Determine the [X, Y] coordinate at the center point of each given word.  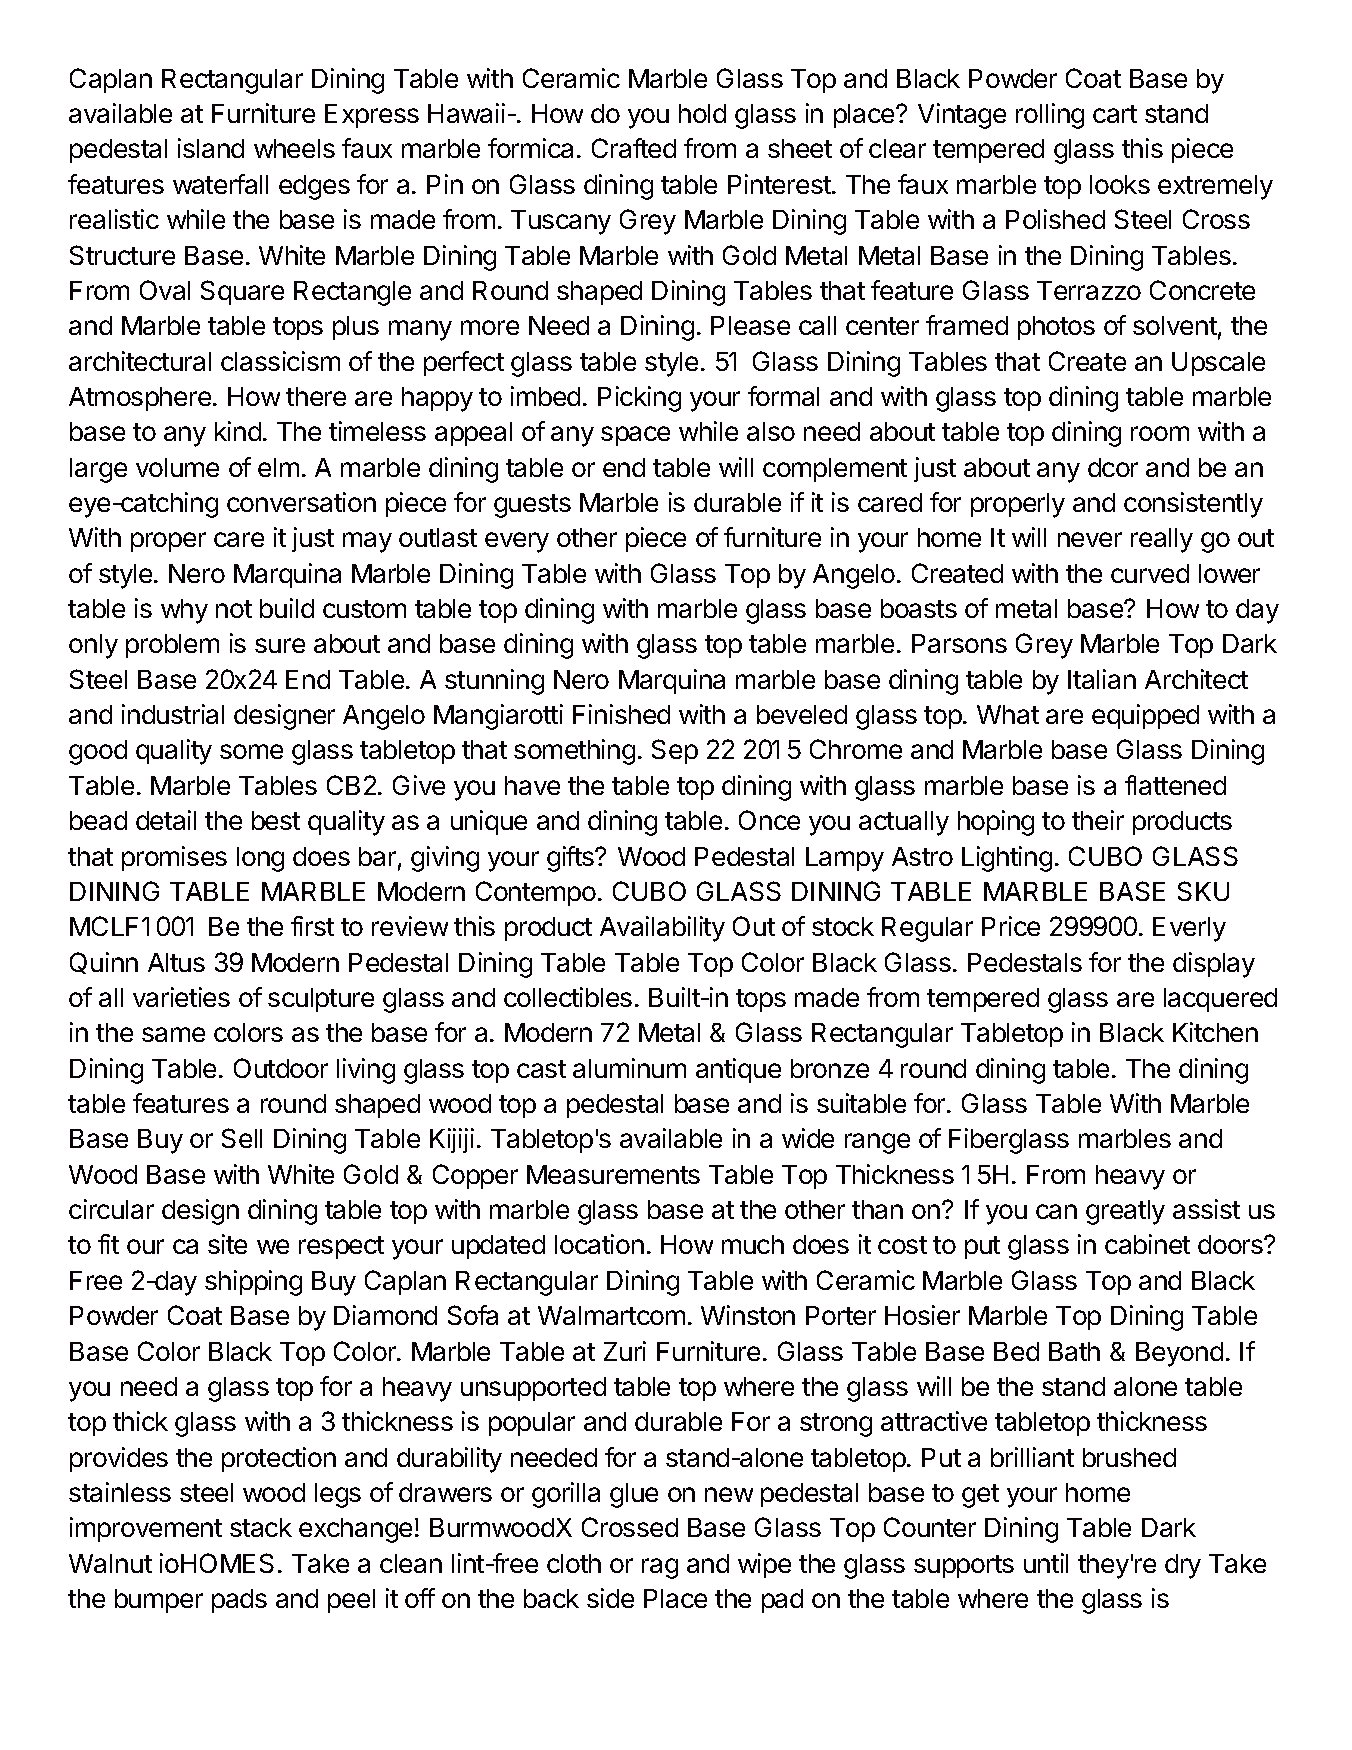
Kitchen [1215, 1032]
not [234, 609]
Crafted [634, 148]
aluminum [629, 1068]
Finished [621, 714]
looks [1120, 184]
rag [660, 1568]
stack [261, 1527]
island [211, 148]
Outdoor [281, 1068]
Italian [1102, 679]
